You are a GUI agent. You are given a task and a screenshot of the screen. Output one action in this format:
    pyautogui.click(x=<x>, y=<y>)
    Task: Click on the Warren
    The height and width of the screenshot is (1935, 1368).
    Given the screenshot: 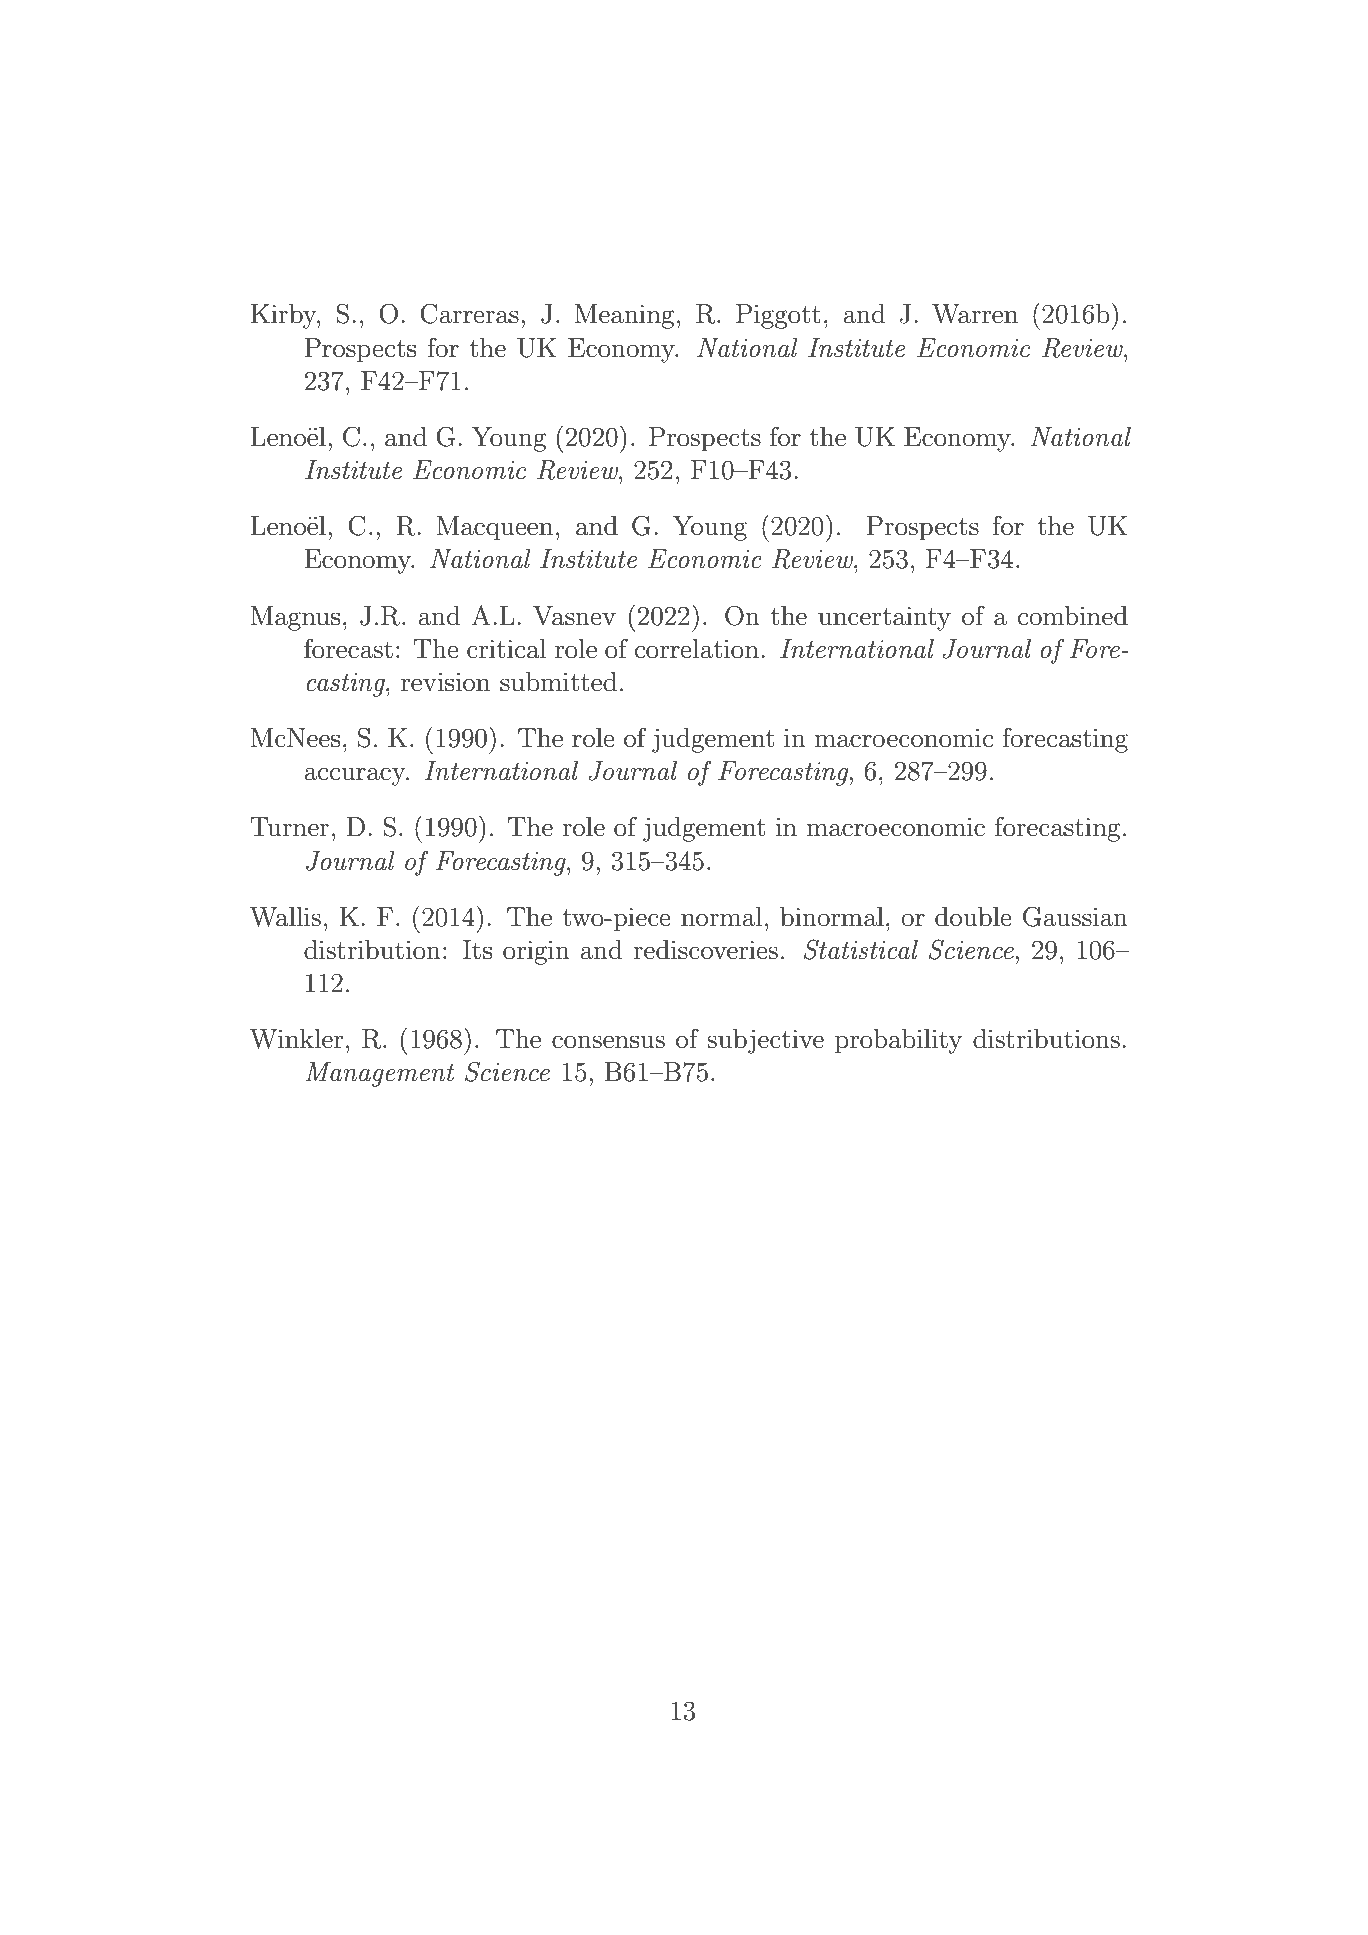 What is the action you would take?
    pyautogui.click(x=975, y=314)
